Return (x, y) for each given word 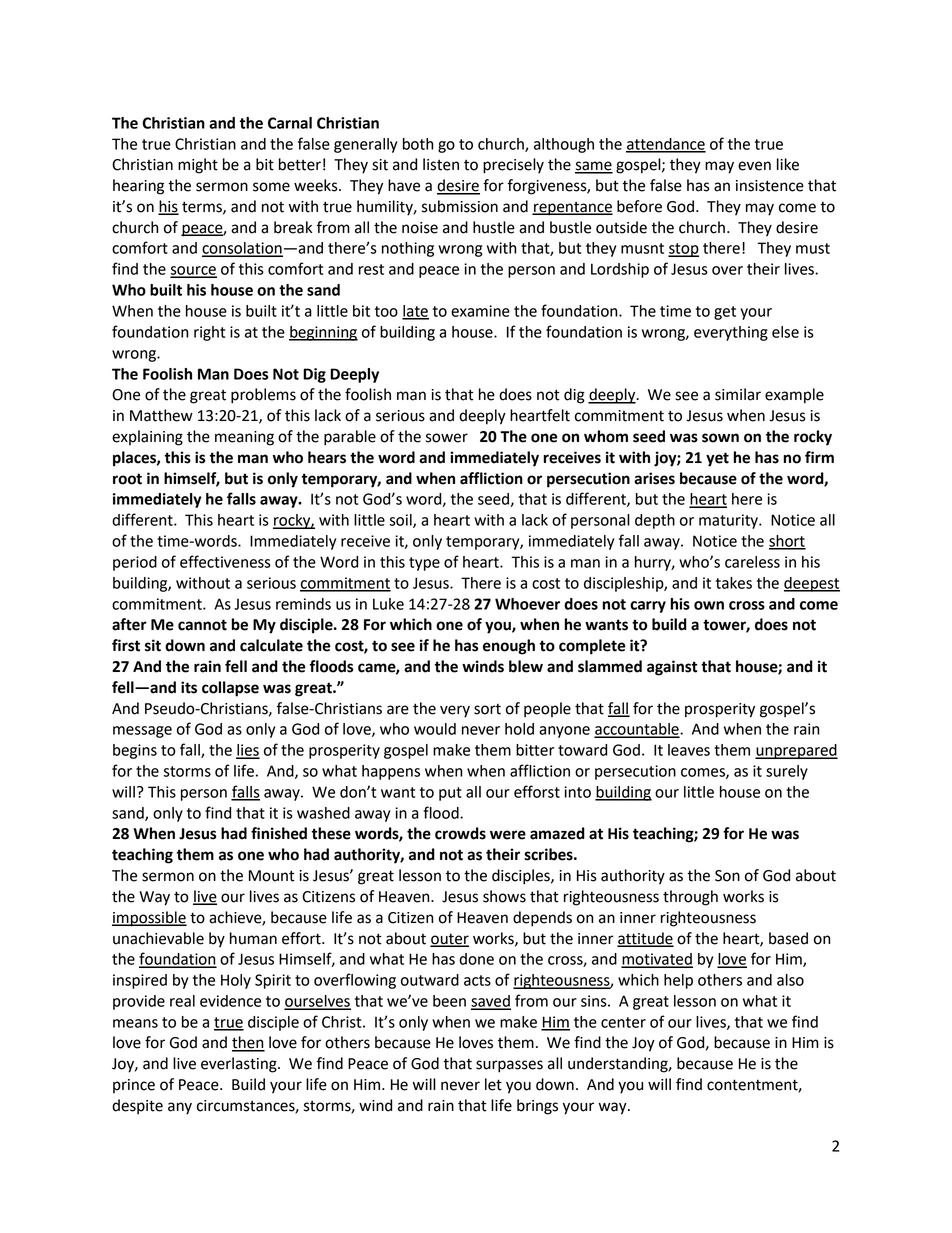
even (754, 166)
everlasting (240, 1065)
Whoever (527, 604)
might (198, 166)
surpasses (509, 1066)
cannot (202, 625)
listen (441, 164)
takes (734, 583)
